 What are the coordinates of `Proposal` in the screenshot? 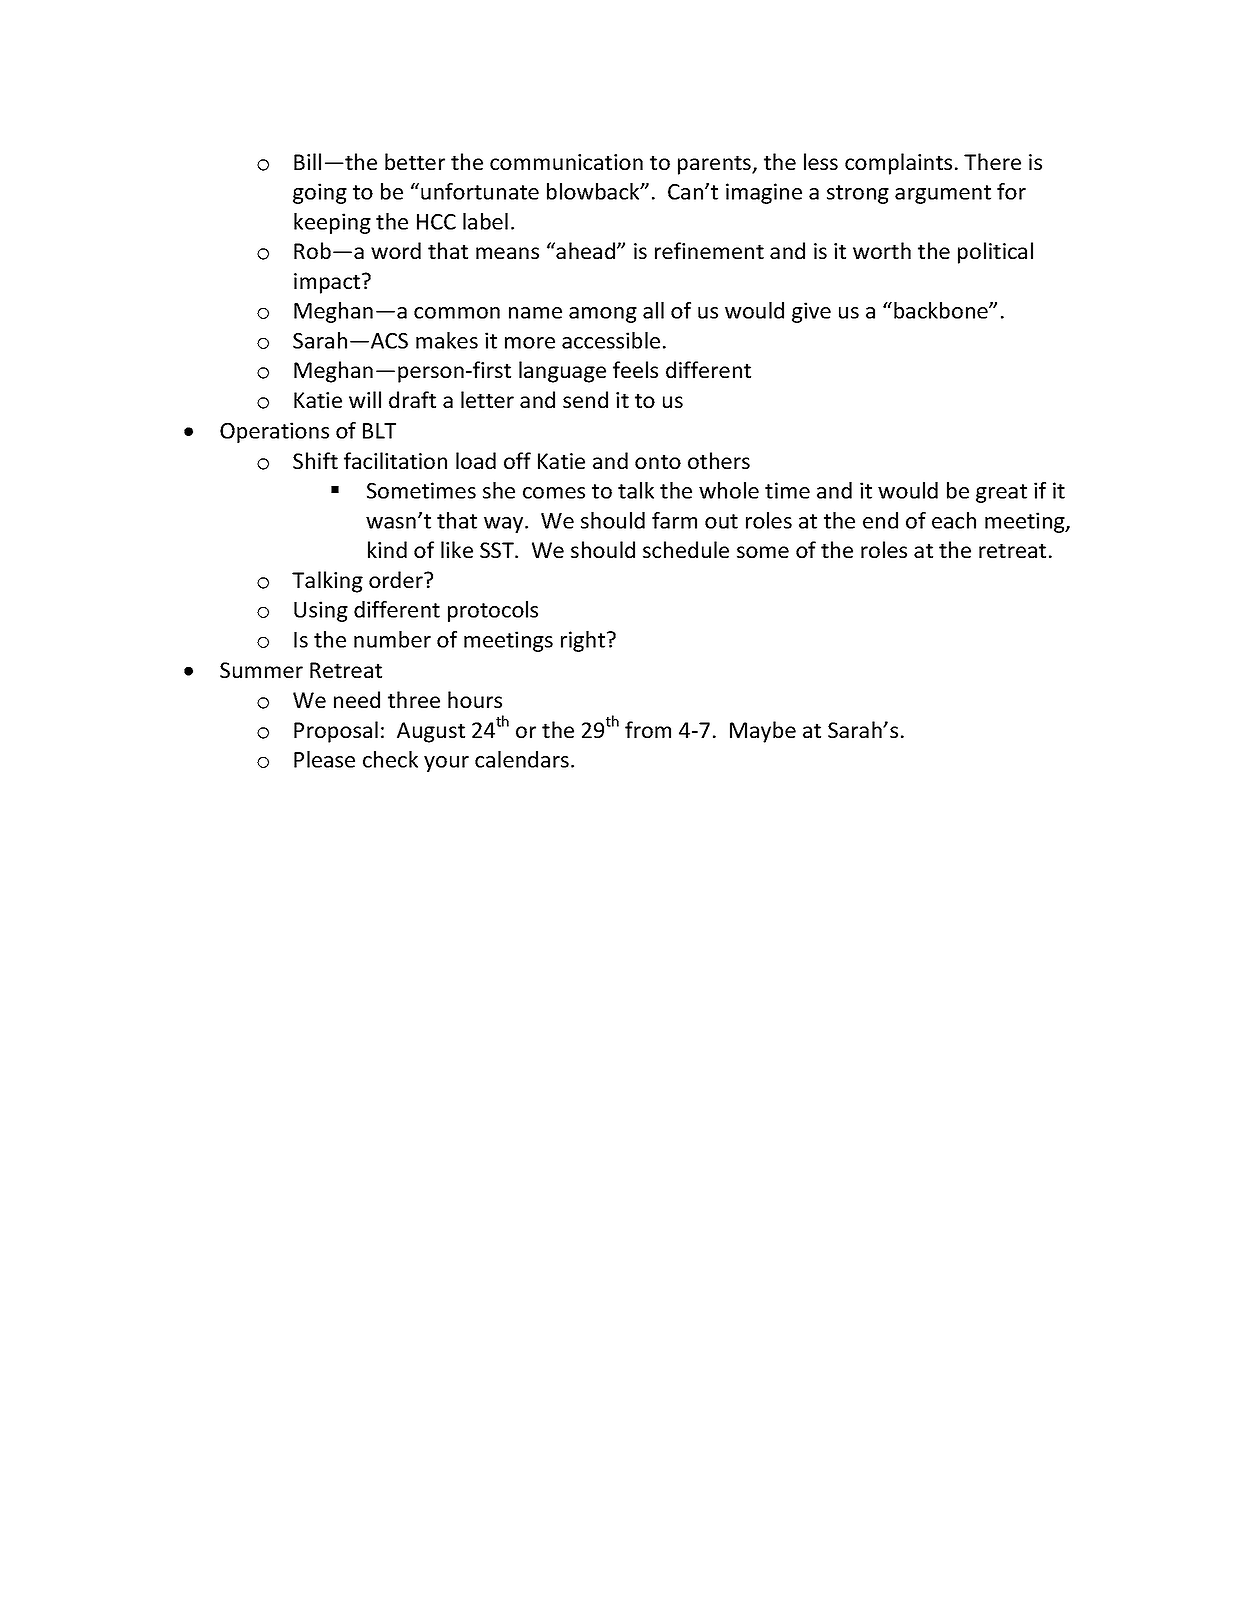 It's located at (336, 732).
